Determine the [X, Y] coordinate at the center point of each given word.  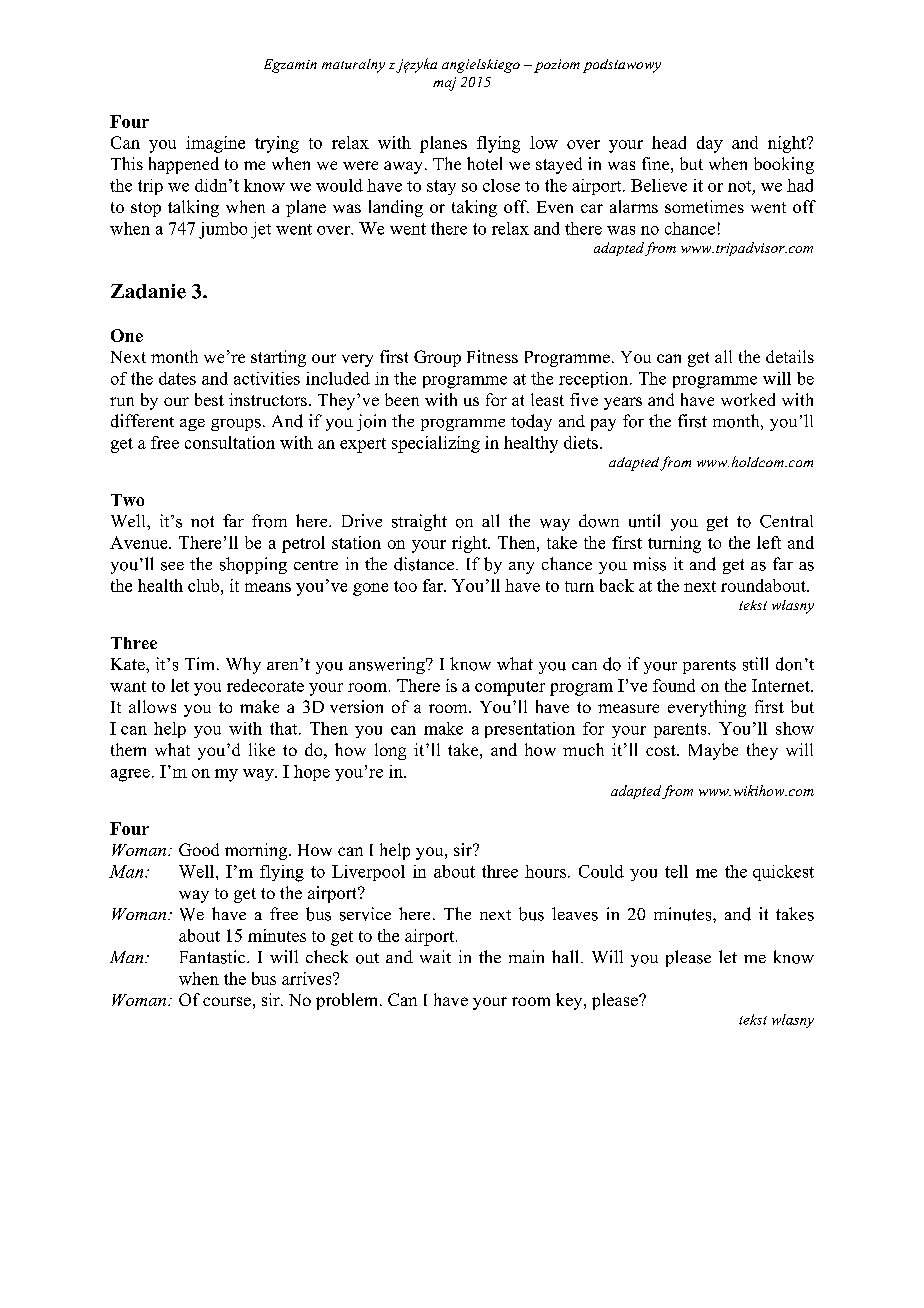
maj [444, 84]
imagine [215, 144]
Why [243, 665]
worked [748, 399]
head [669, 142]
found [674, 685]
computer [510, 688]
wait [435, 956]
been [402, 399]
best [209, 399]
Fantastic [214, 957]
